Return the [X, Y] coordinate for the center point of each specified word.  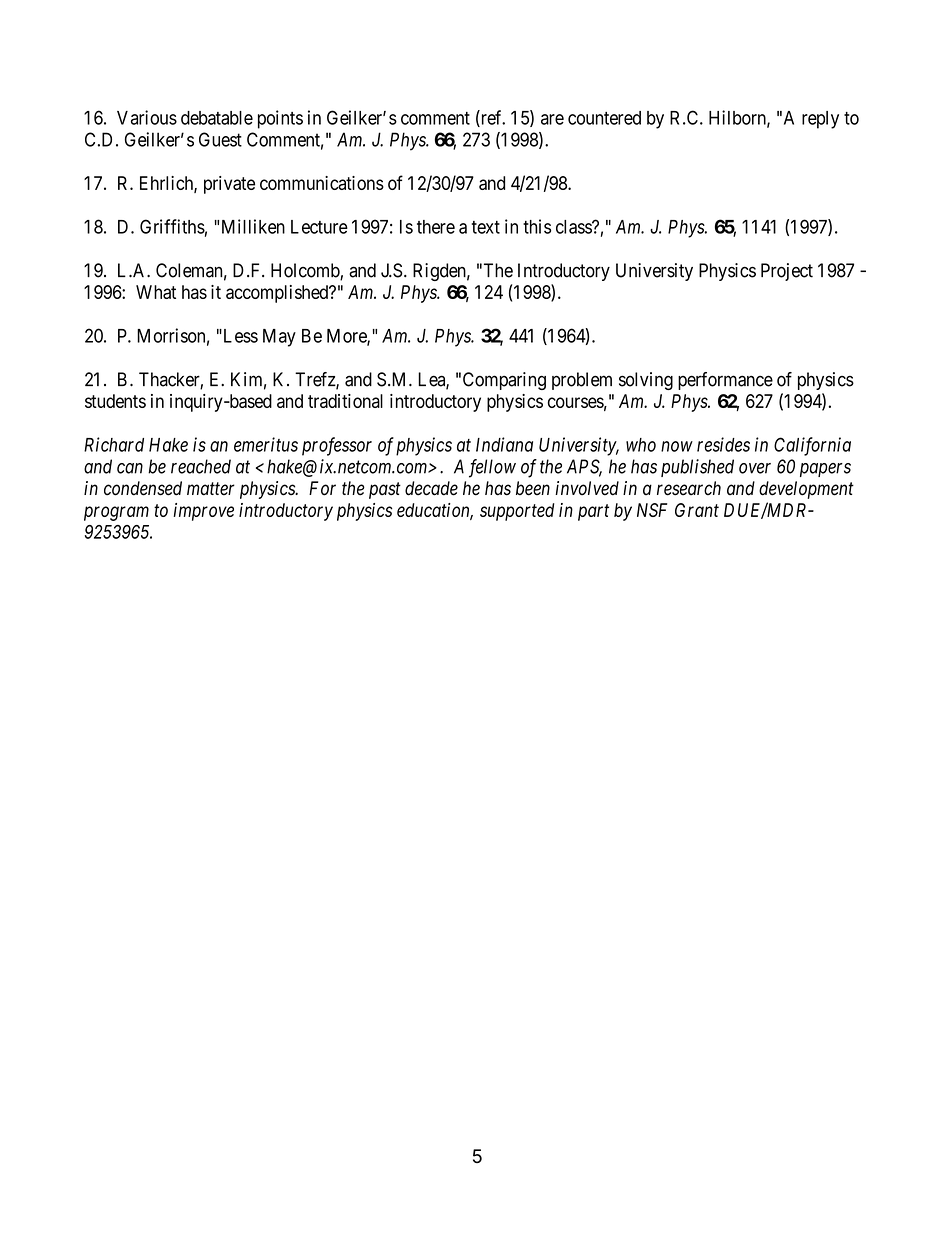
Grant [697, 510]
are [552, 119]
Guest [220, 139]
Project [787, 272]
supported [517, 512]
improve [203, 512]
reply [820, 120]
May [279, 338]
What [156, 292]
